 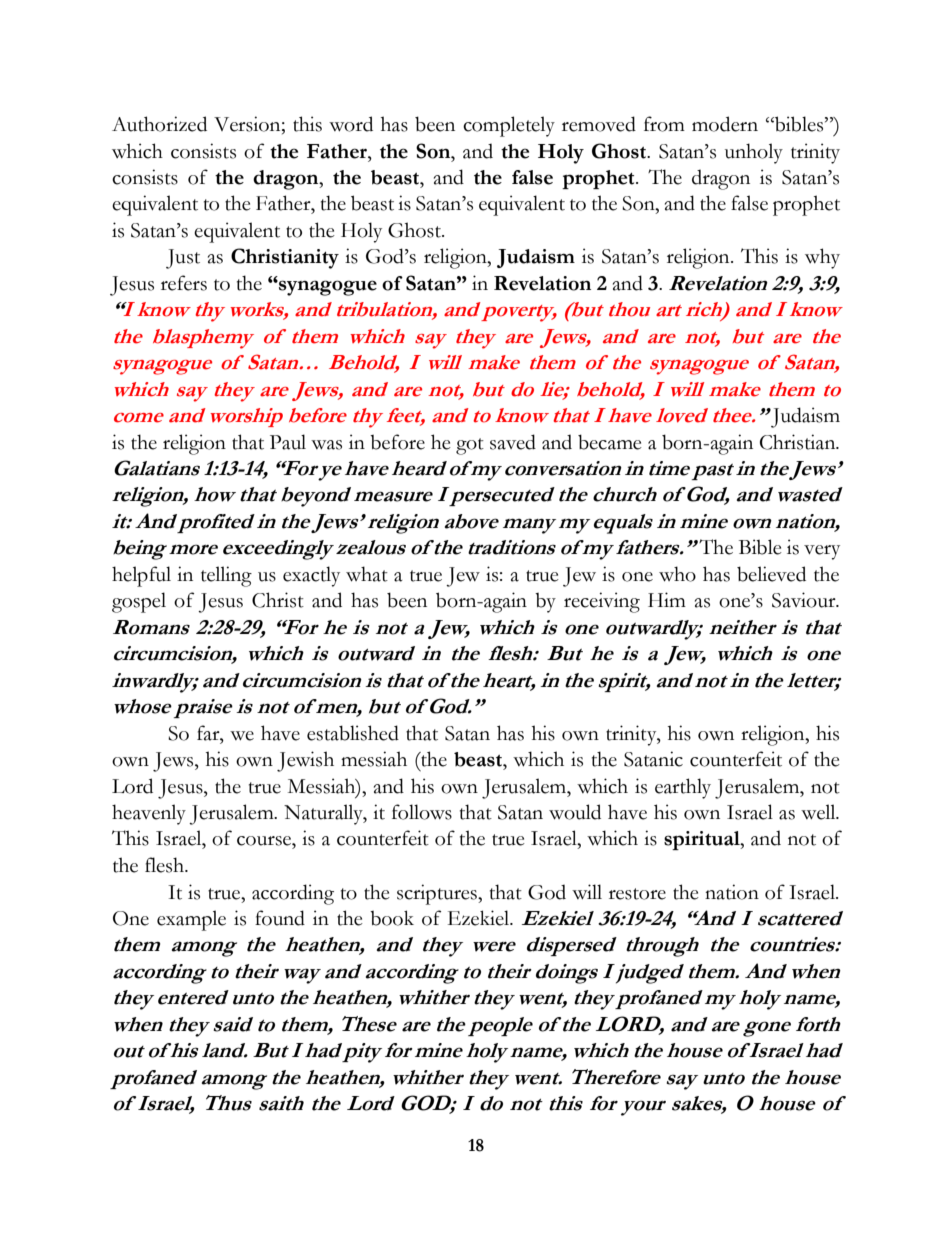 What do you see at coordinates (191, 920) in the document?
I see `example` at bounding box center [191, 920].
